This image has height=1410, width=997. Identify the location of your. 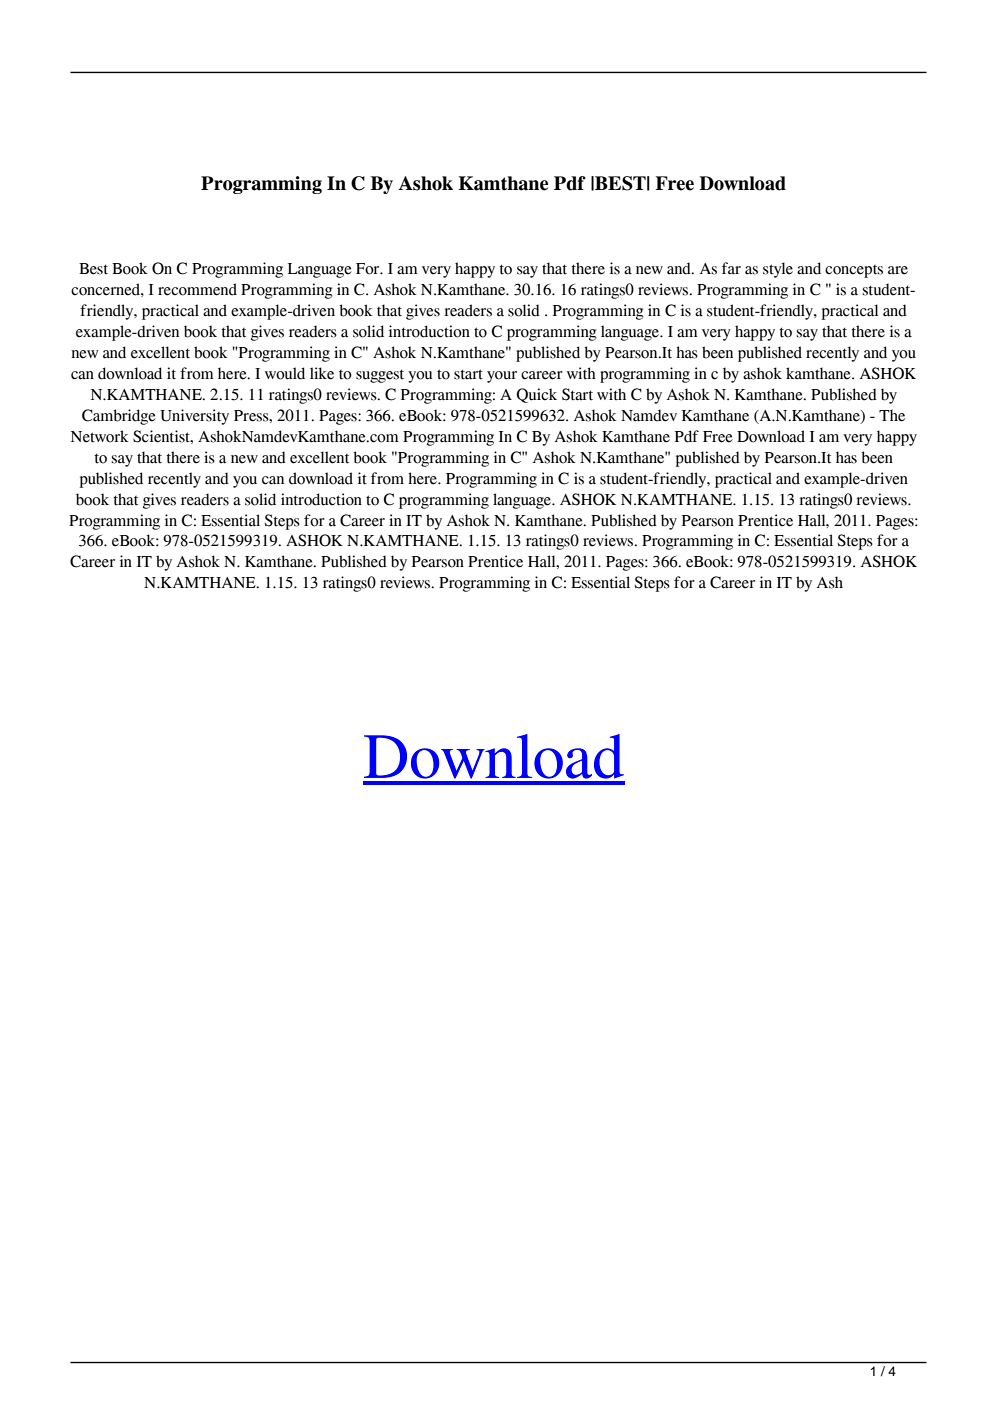
(502, 377).
